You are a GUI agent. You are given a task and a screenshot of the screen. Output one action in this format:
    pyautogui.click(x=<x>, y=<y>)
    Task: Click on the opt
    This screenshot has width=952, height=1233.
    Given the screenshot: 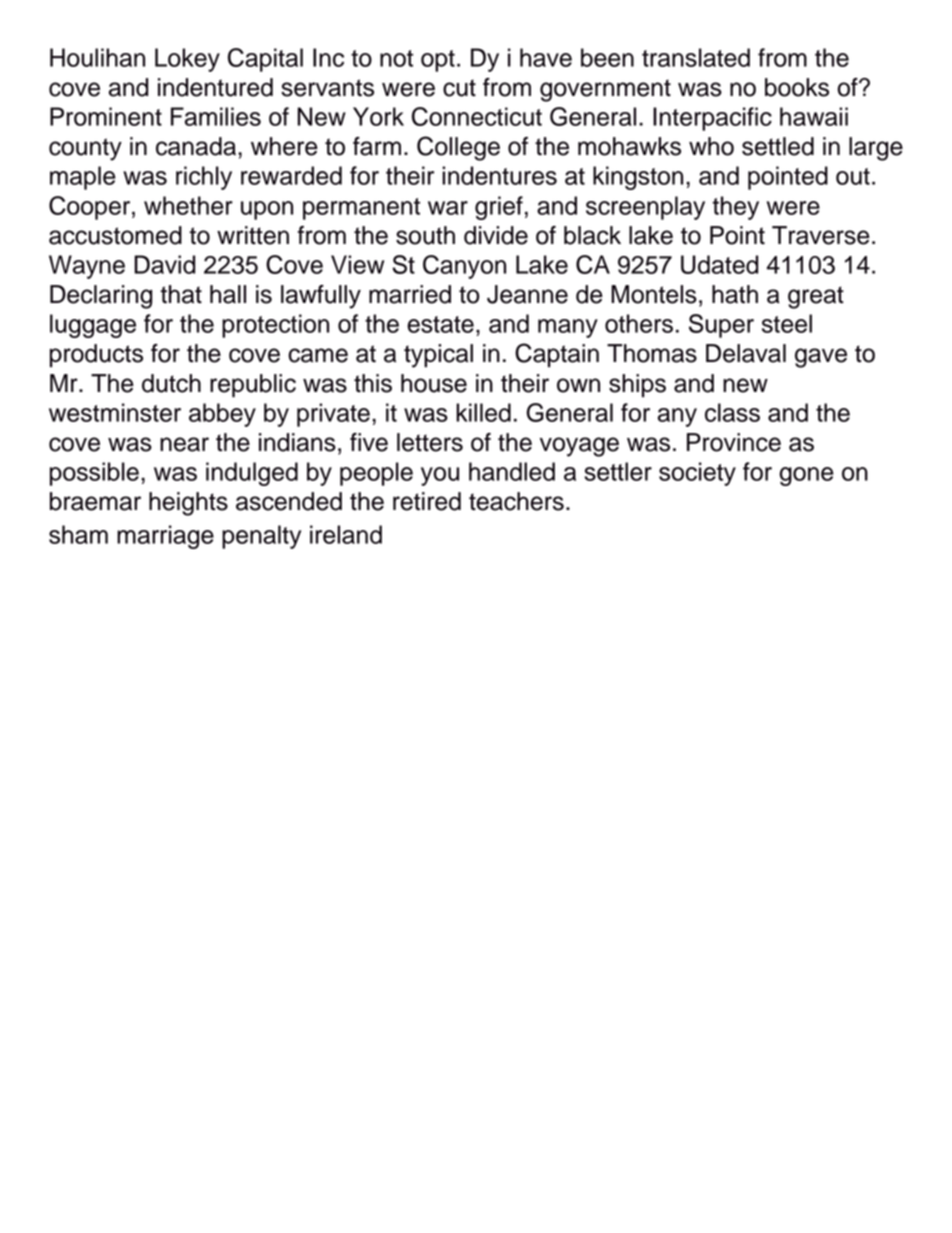 What is the action you would take?
    pyautogui.click(x=438, y=61)
